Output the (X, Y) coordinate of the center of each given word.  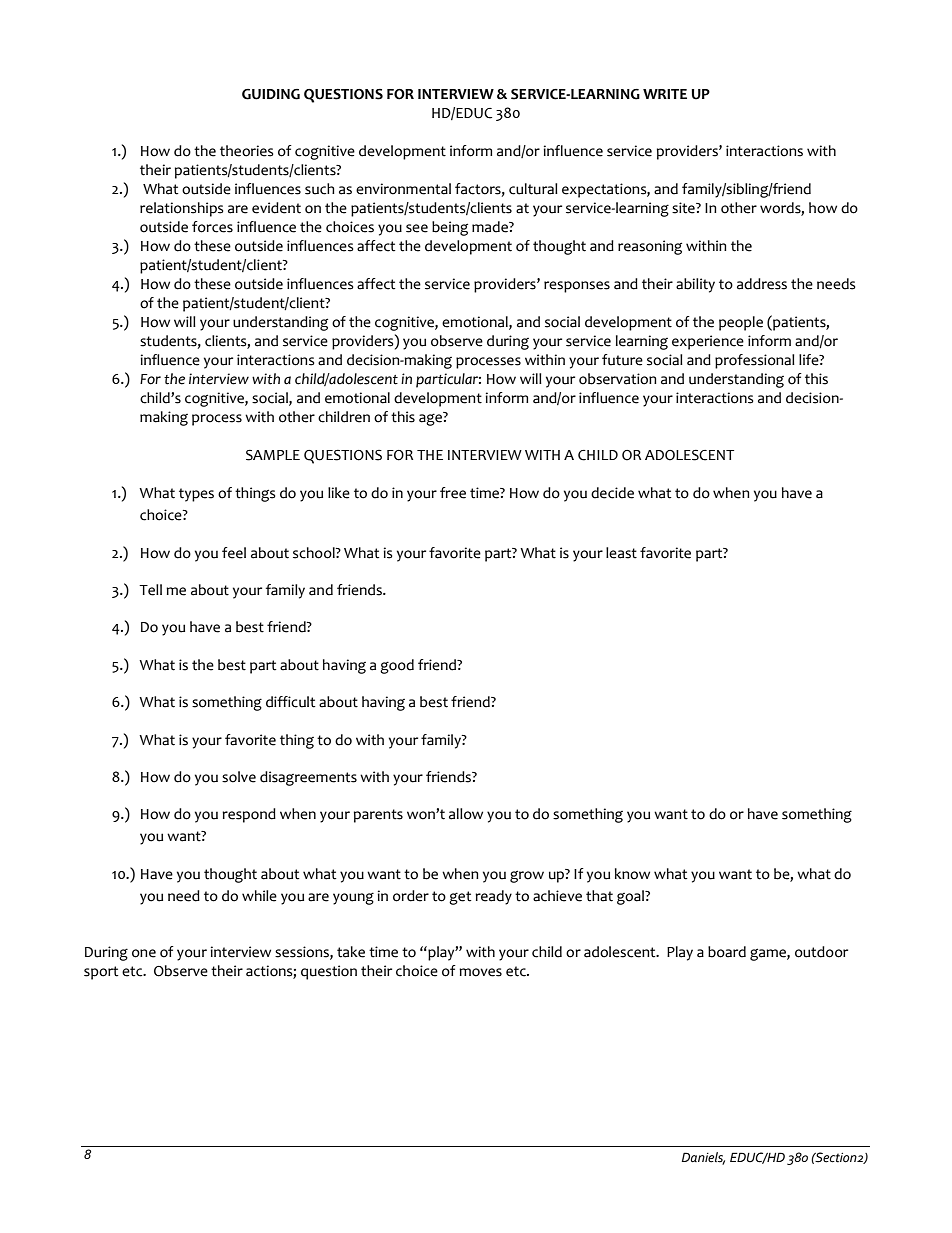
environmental (403, 189)
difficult (290, 702)
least (621, 553)
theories (246, 151)
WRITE (665, 94)
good (397, 666)
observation (617, 379)
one (144, 953)
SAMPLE (273, 455)
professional (755, 361)
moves (480, 972)
